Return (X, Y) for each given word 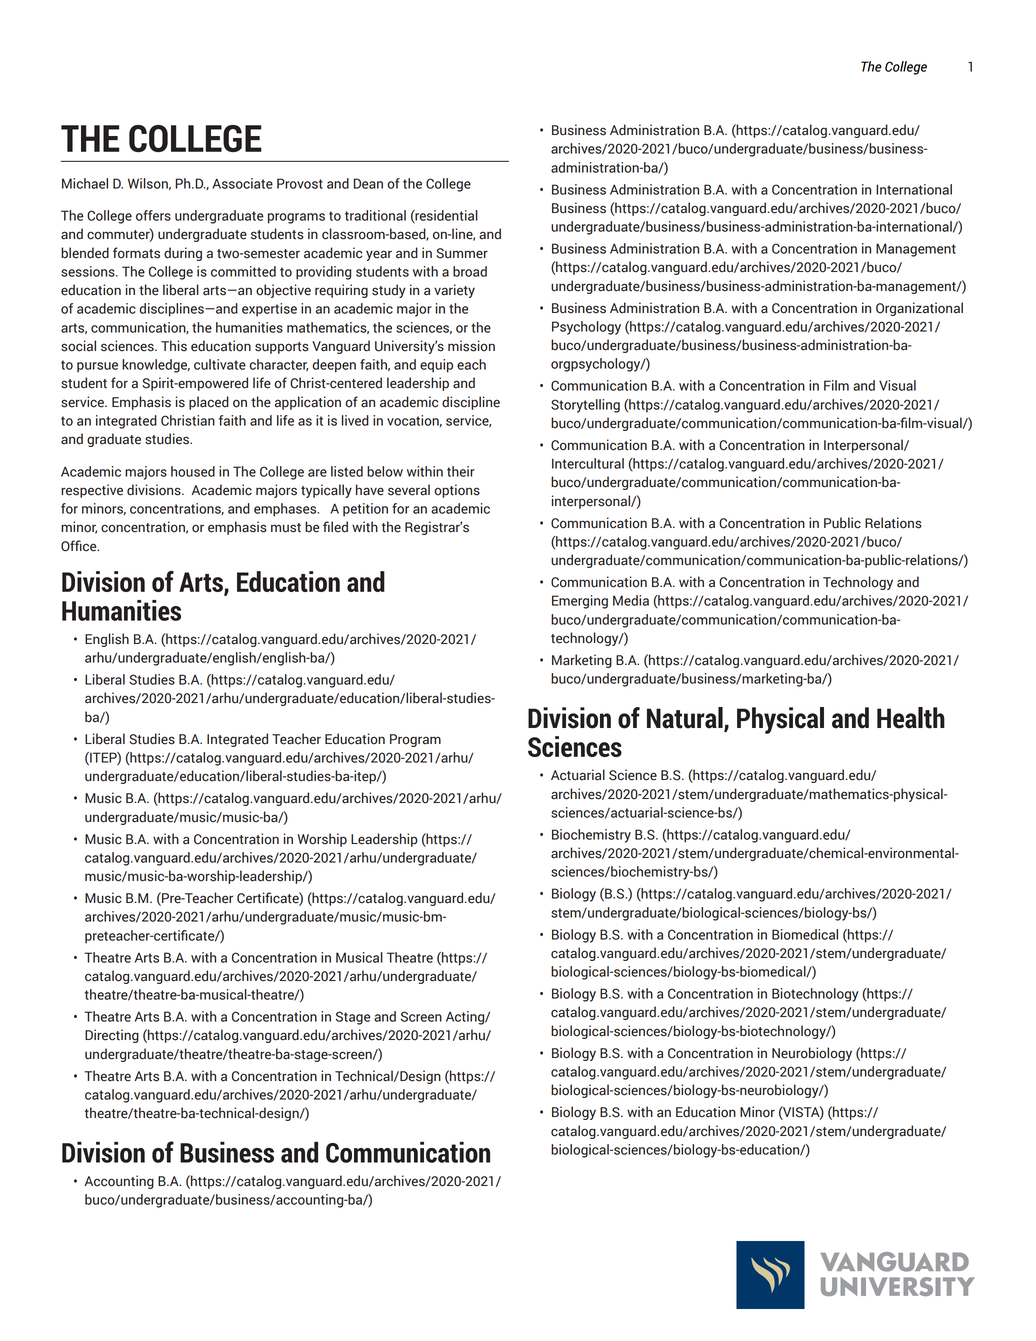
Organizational (919, 309)
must (286, 528)
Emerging (580, 602)
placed (209, 403)
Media (631, 600)
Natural (686, 719)
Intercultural (588, 463)
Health (911, 718)
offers (153, 215)
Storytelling (585, 406)
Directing (112, 1036)
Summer (462, 253)
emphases (286, 510)
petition (365, 510)
